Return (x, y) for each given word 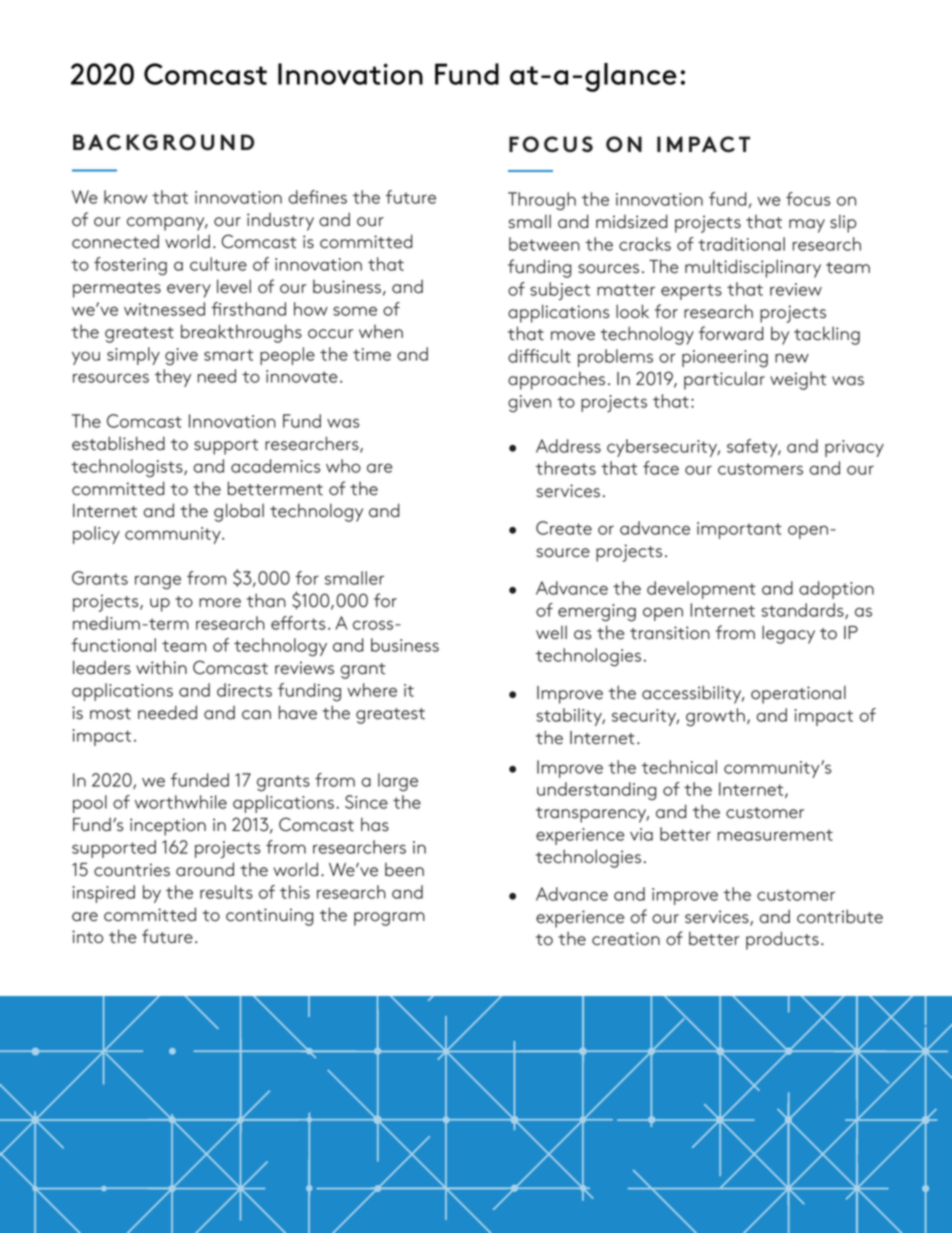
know (126, 197)
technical (679, 767)
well (551, 633)
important (739, 530)
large (398, 782)
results (226, 892)
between (544, 244)
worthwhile (181, 802)
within (161, 668)
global (239, 512)
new (792, 358)
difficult (539, 356)
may (807, 226)
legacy (788, 634)
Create (564, 528)
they (173, 378)
